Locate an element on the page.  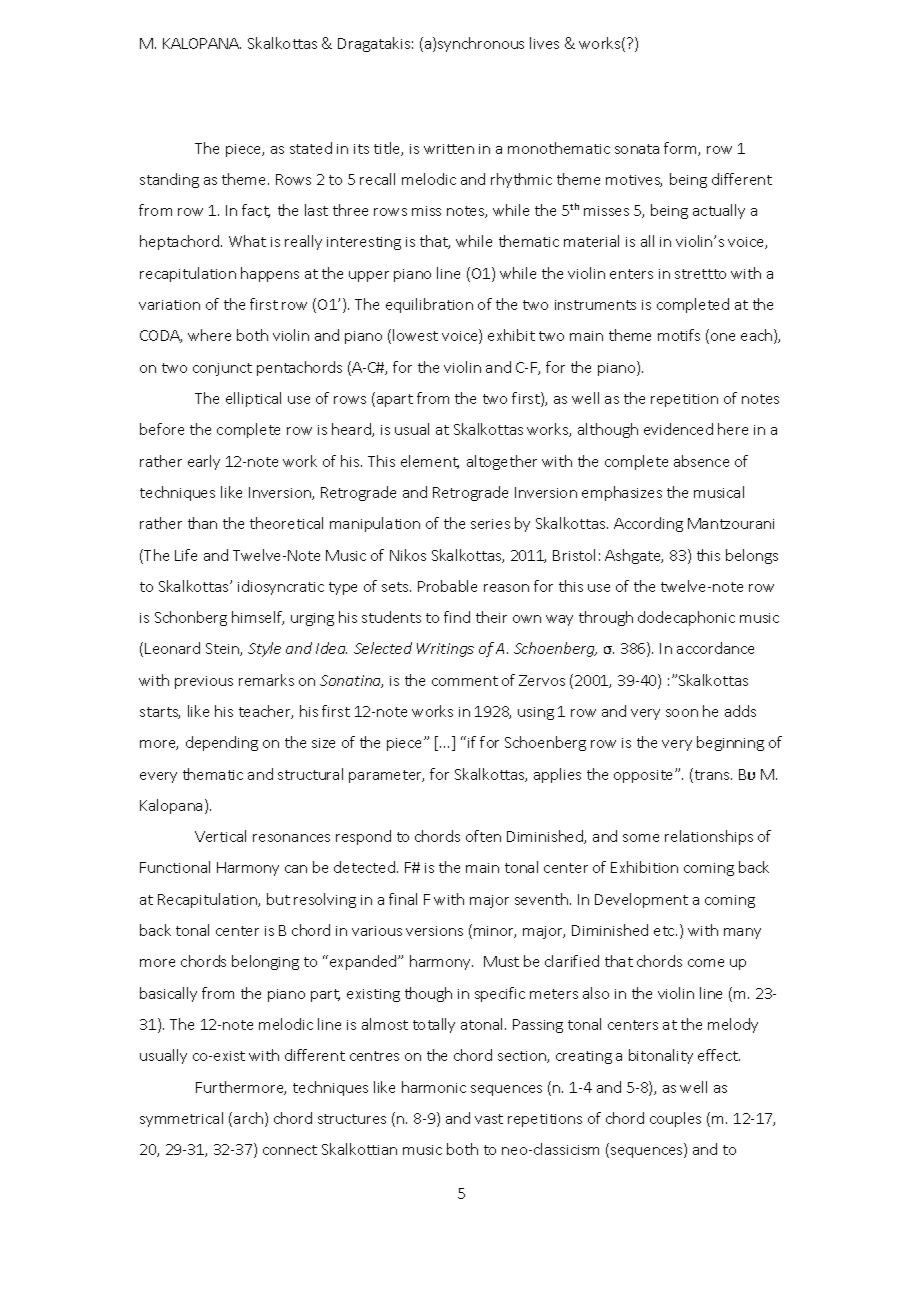
arch is located at coordinates (250, 1119).
